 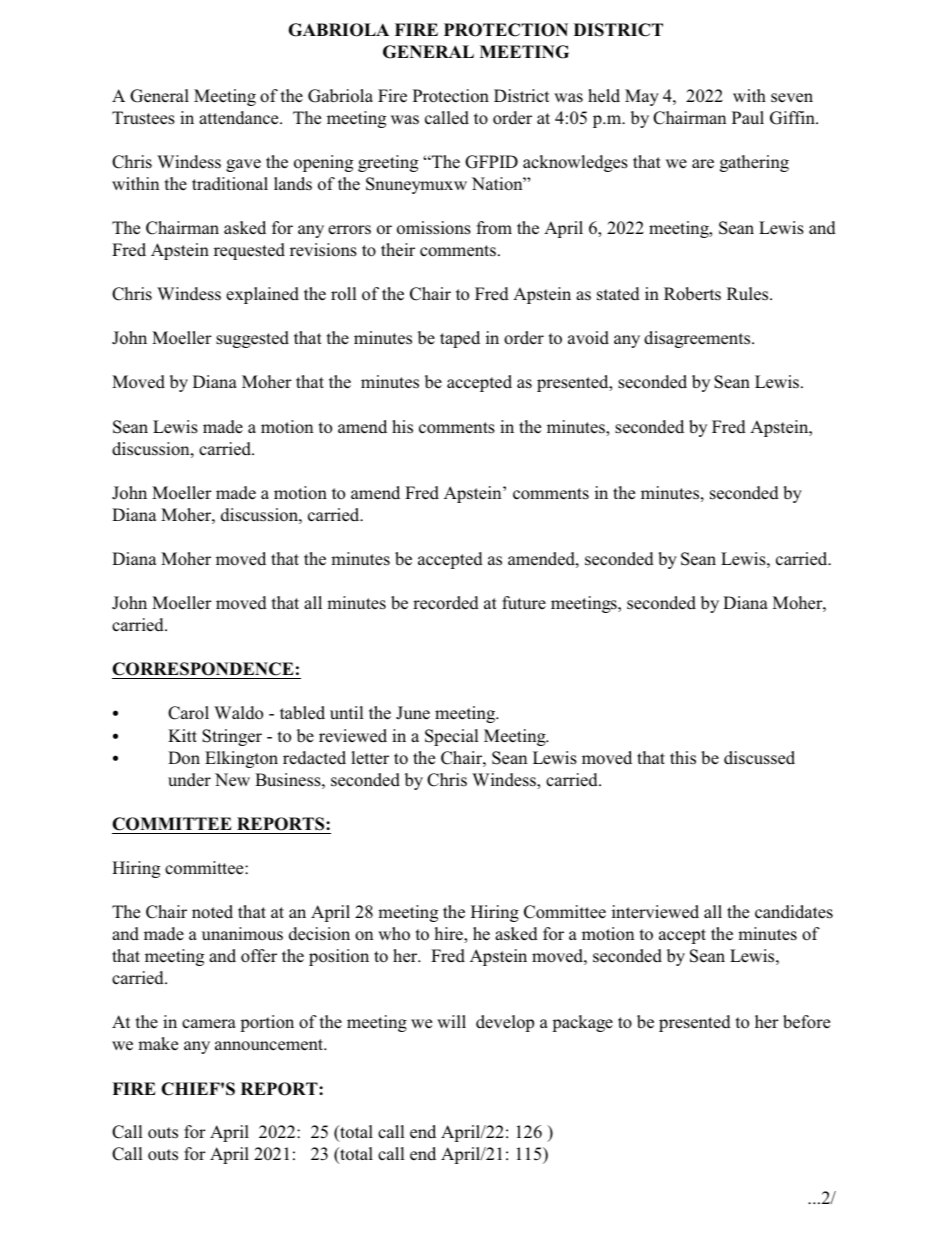 What do you see at coordinates (451, 1021) in the screenshot?
I see `will` at bounding box center [451, 1021].
